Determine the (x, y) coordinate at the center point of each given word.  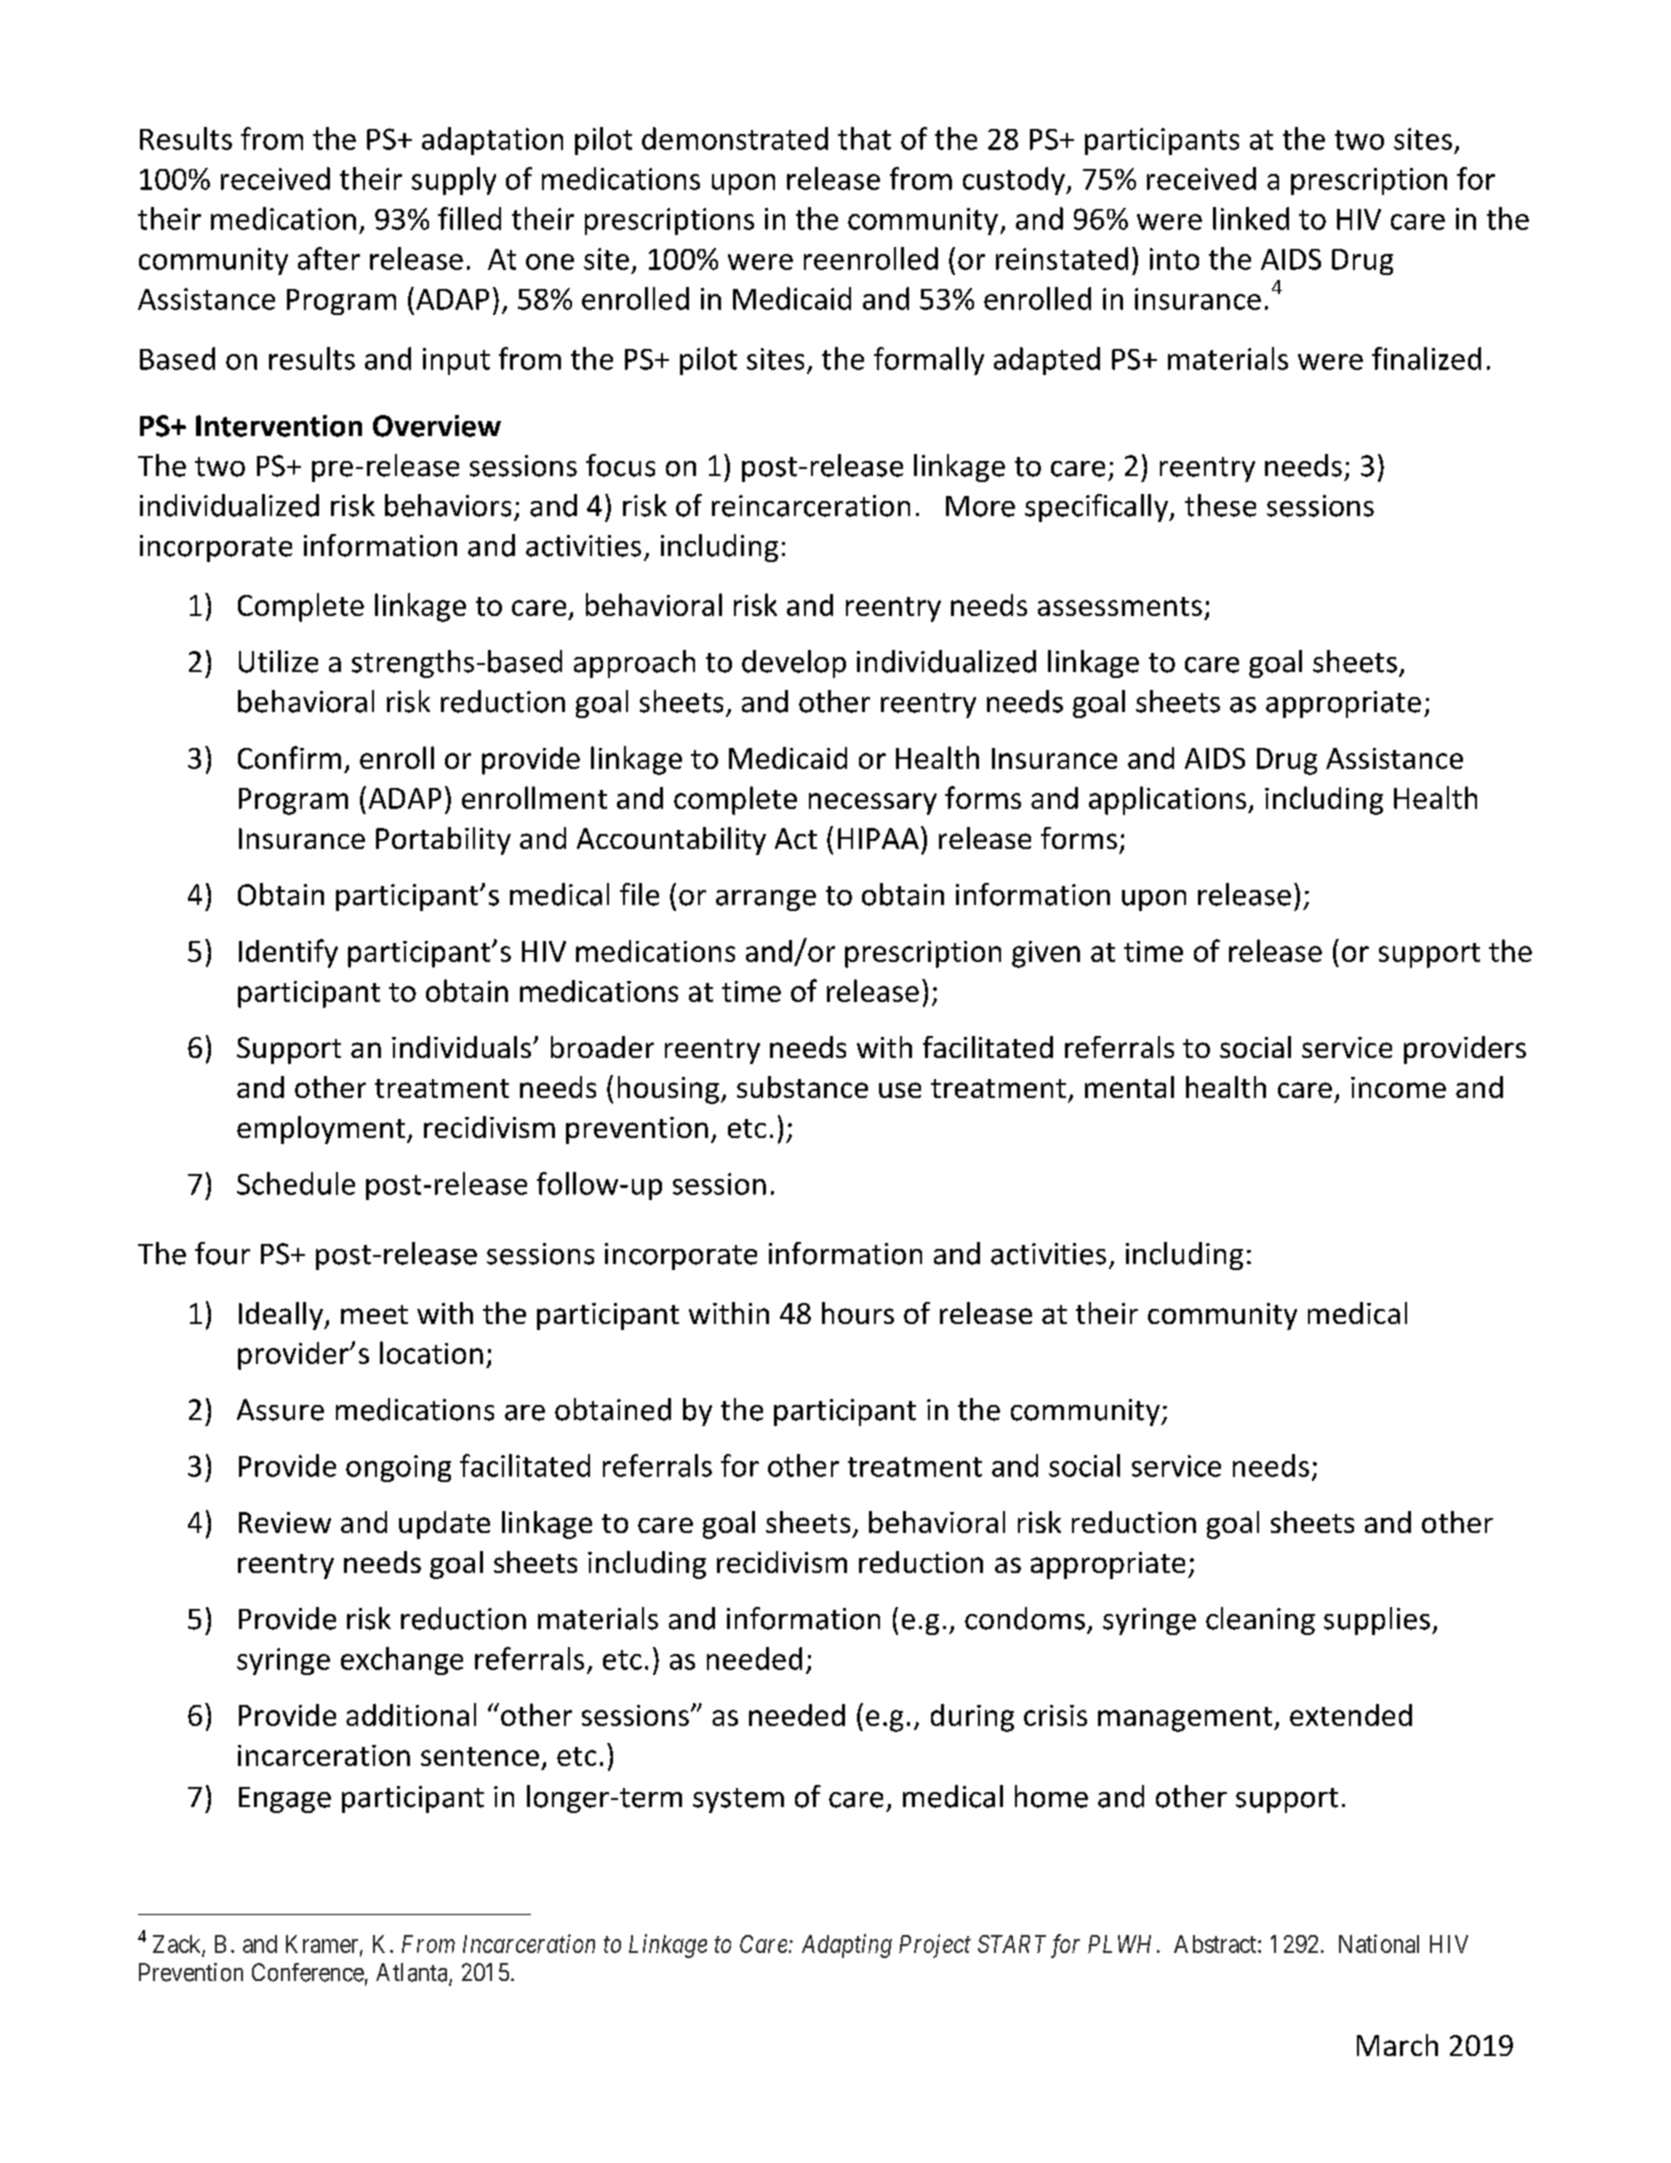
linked (1251, 218)
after (329, 258)
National (1379, 1943)
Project (935, 1946)
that (864, 138)
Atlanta (413, 1973)
